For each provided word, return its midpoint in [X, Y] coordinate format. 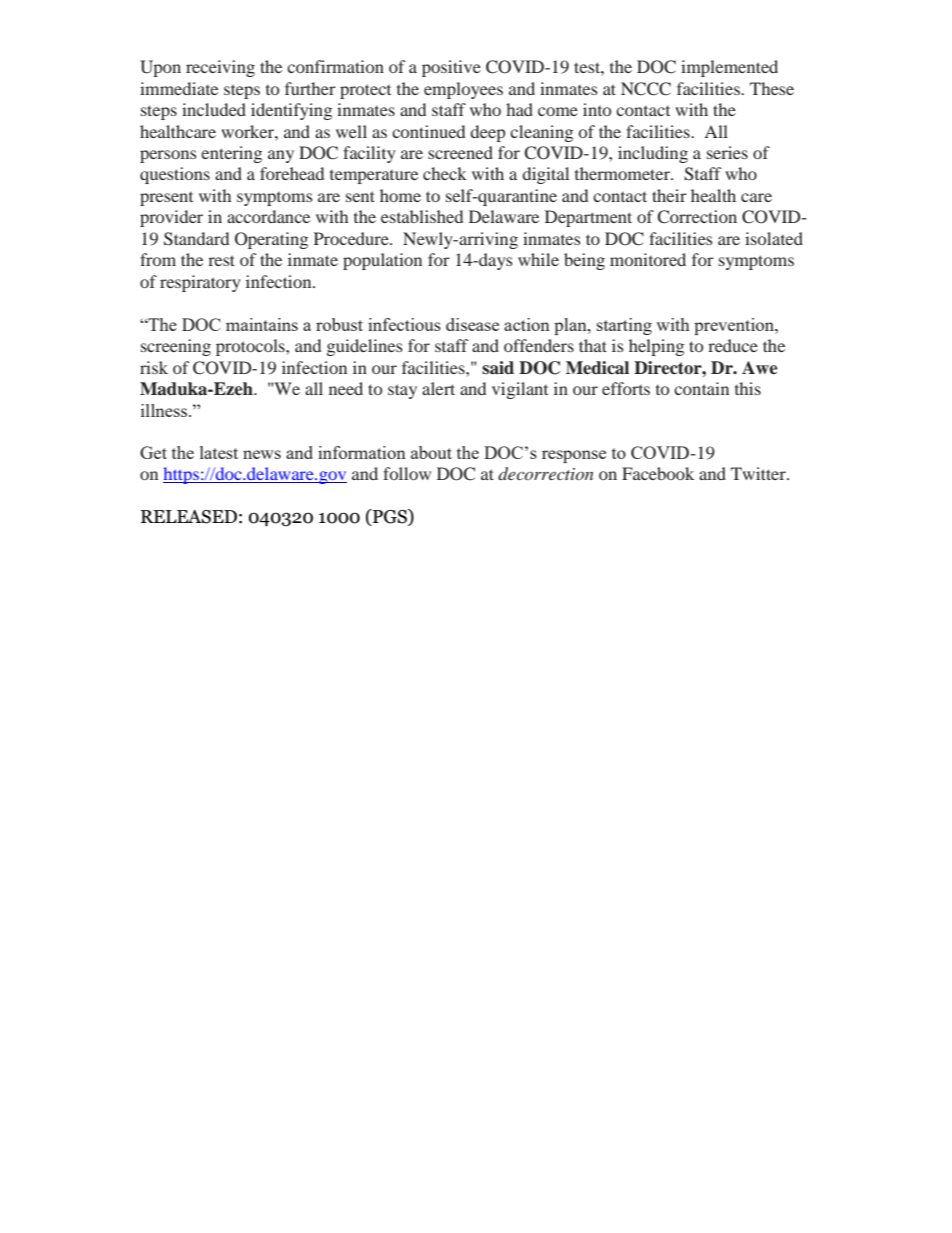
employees [463, 90]
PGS [390, 517]
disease [472, 324]
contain [701, 388]
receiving [220, 68]
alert [438, 388]
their [669, 195]
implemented [729, 68]
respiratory [200, 283]
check [445, 173]
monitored [648, 259]
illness [165, 410]
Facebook [658, 473]
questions [175, 175]
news [262, 454]
